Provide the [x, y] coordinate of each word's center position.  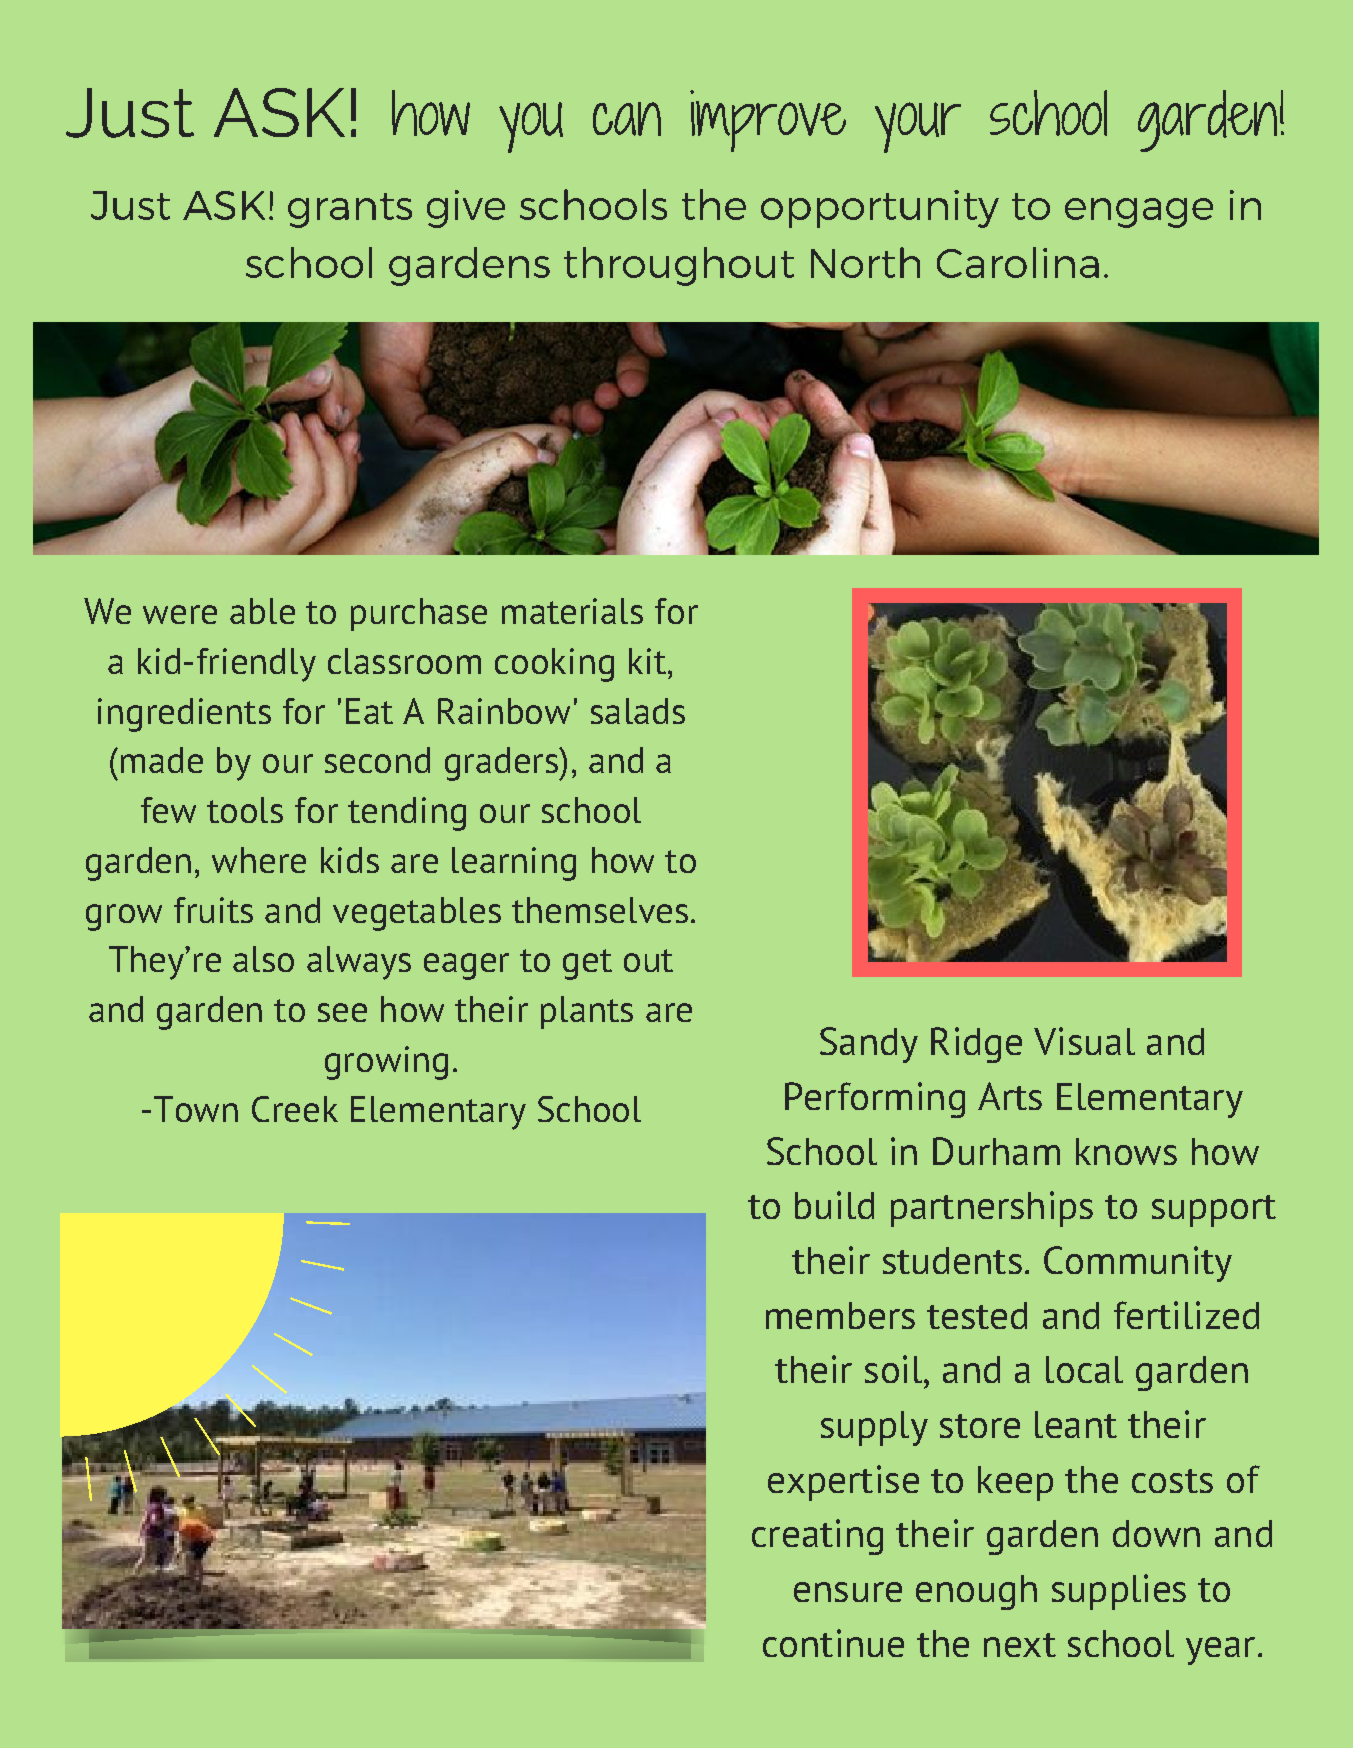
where [259, 860]
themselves [600, 910]
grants [350, 210]
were [180, 614]
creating [817, 1537]
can [627, 119]
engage [1139, 213]
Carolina [1018, 262]
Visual [1084, 1041]
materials [572, 611]
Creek [295, 1109]
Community [1138, 1264]
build [834, 1205]
